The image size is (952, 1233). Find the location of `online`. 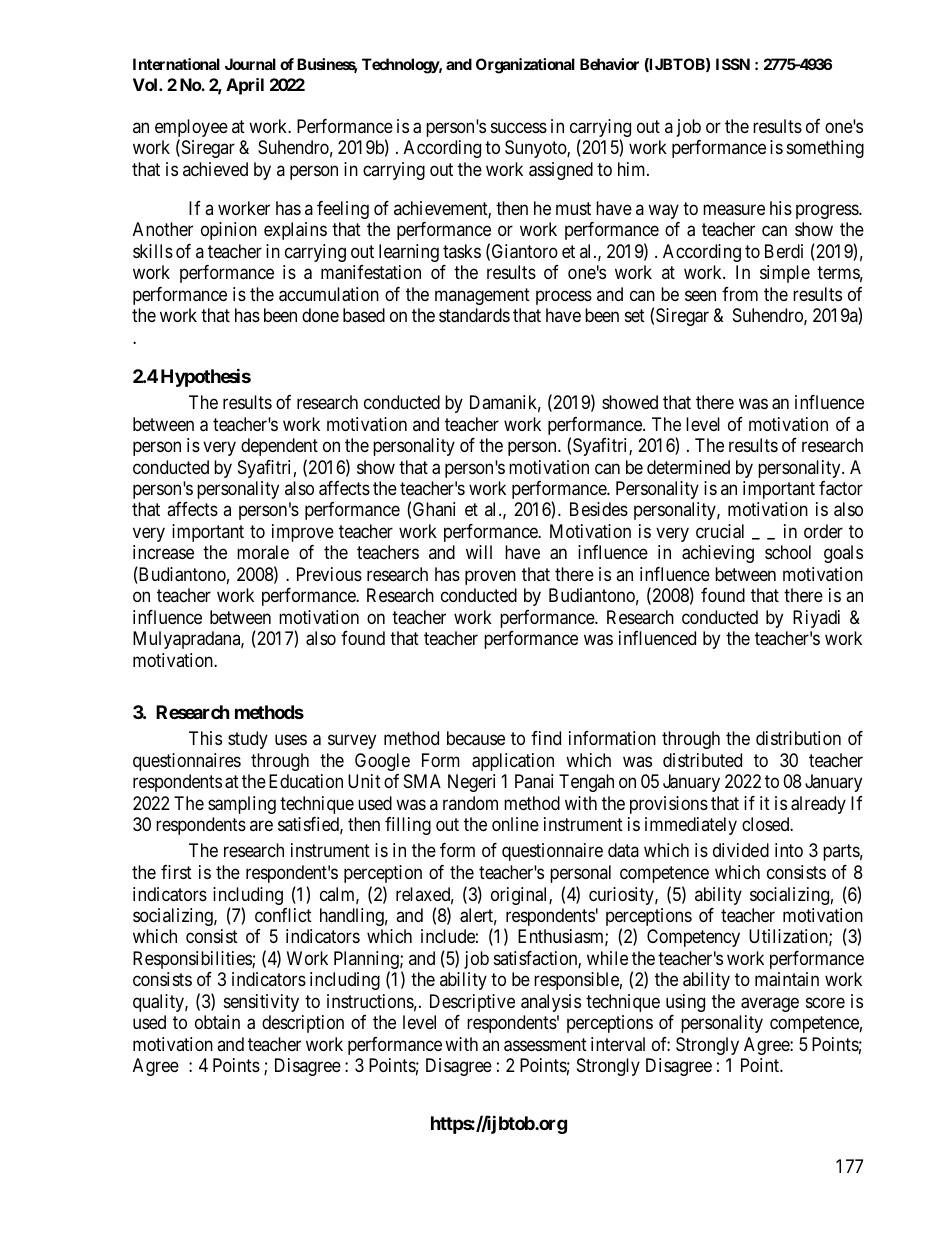

online is located at coordinates (515, 824).
